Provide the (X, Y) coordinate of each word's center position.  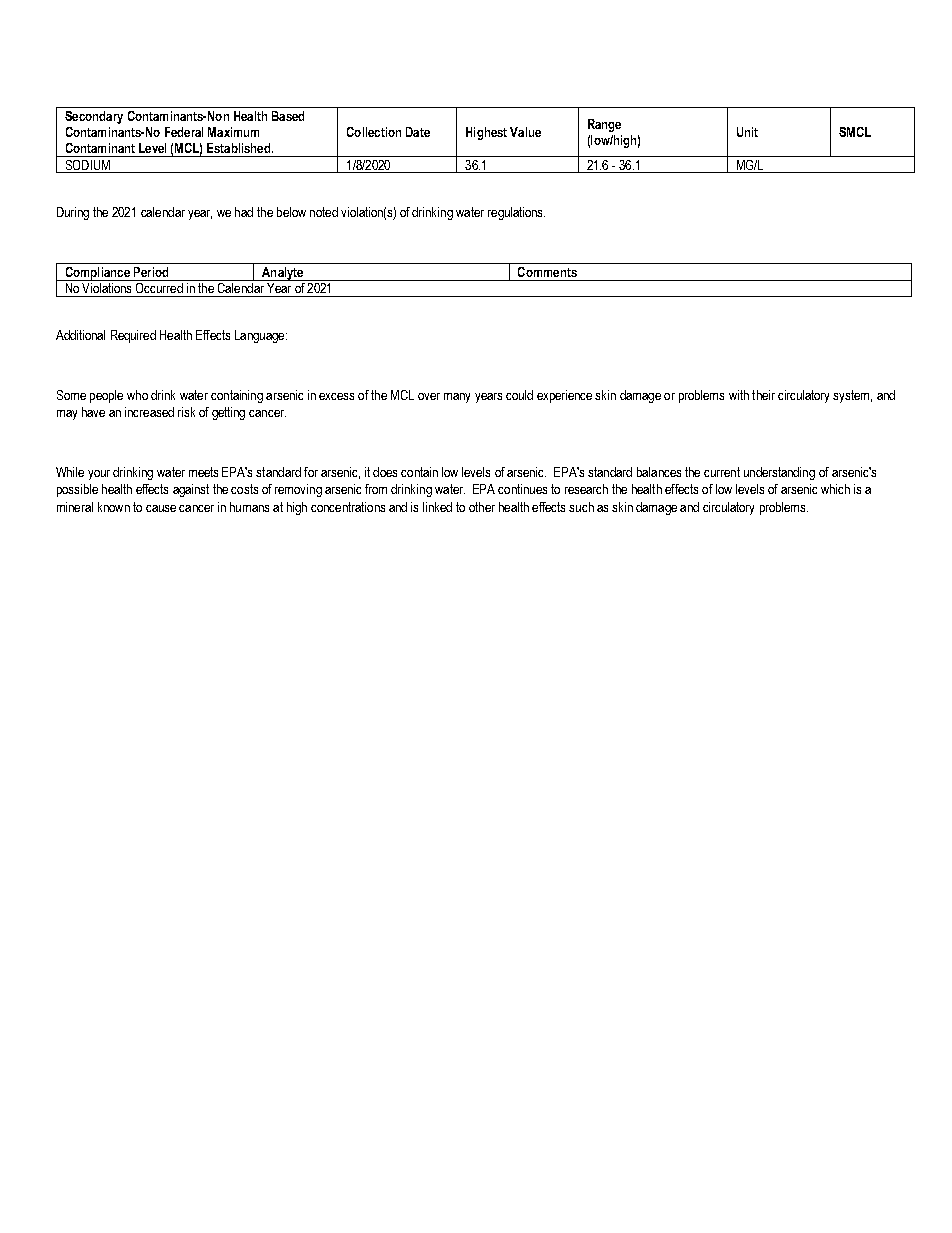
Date (418, 132)
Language (261, 336)
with (739, 395)
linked (437, 507)
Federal (184, 132)
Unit (747, 132)
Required (133, 336)
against (191, 490)
